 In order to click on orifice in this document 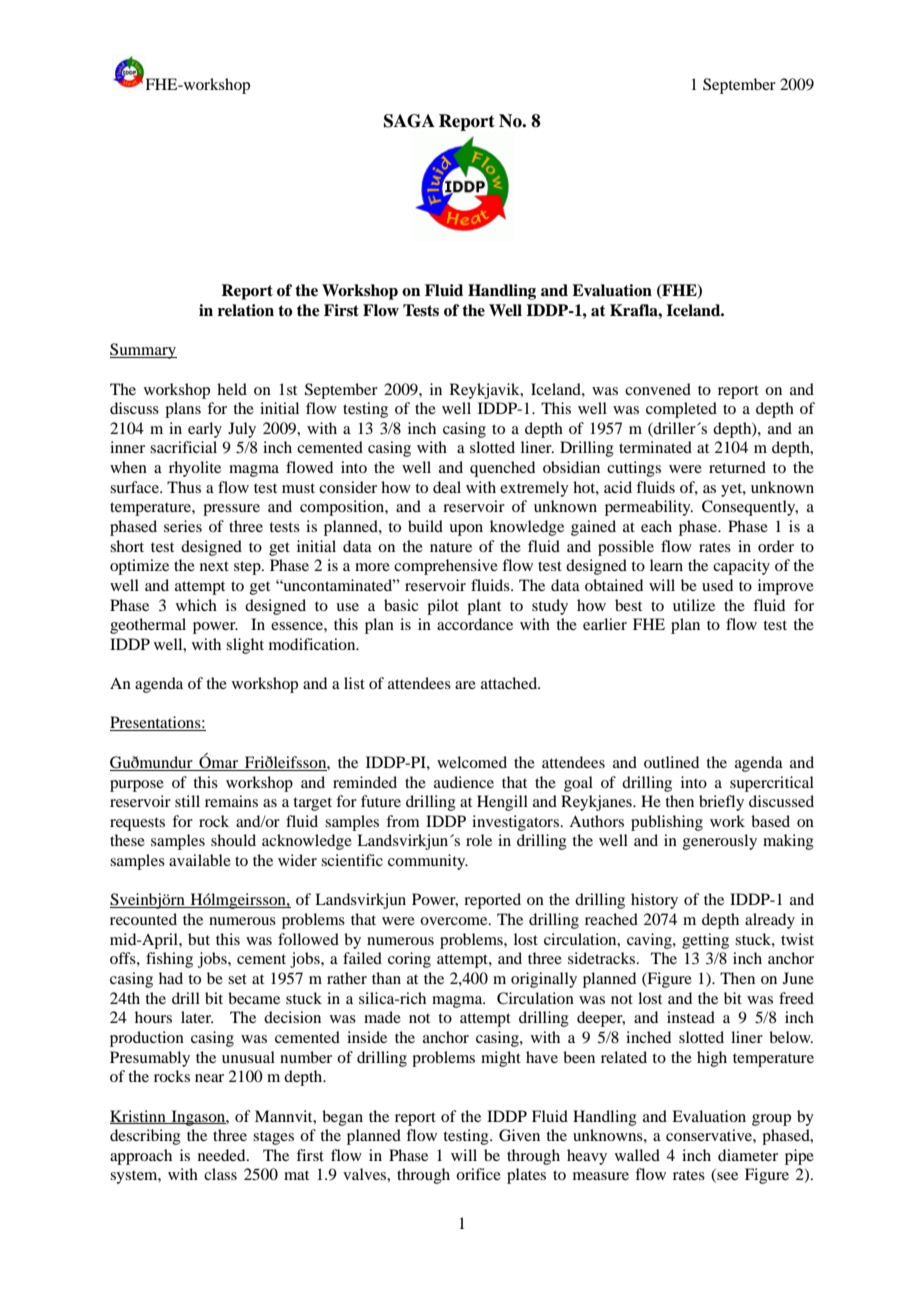, I will do `click(478, 1174)`.
